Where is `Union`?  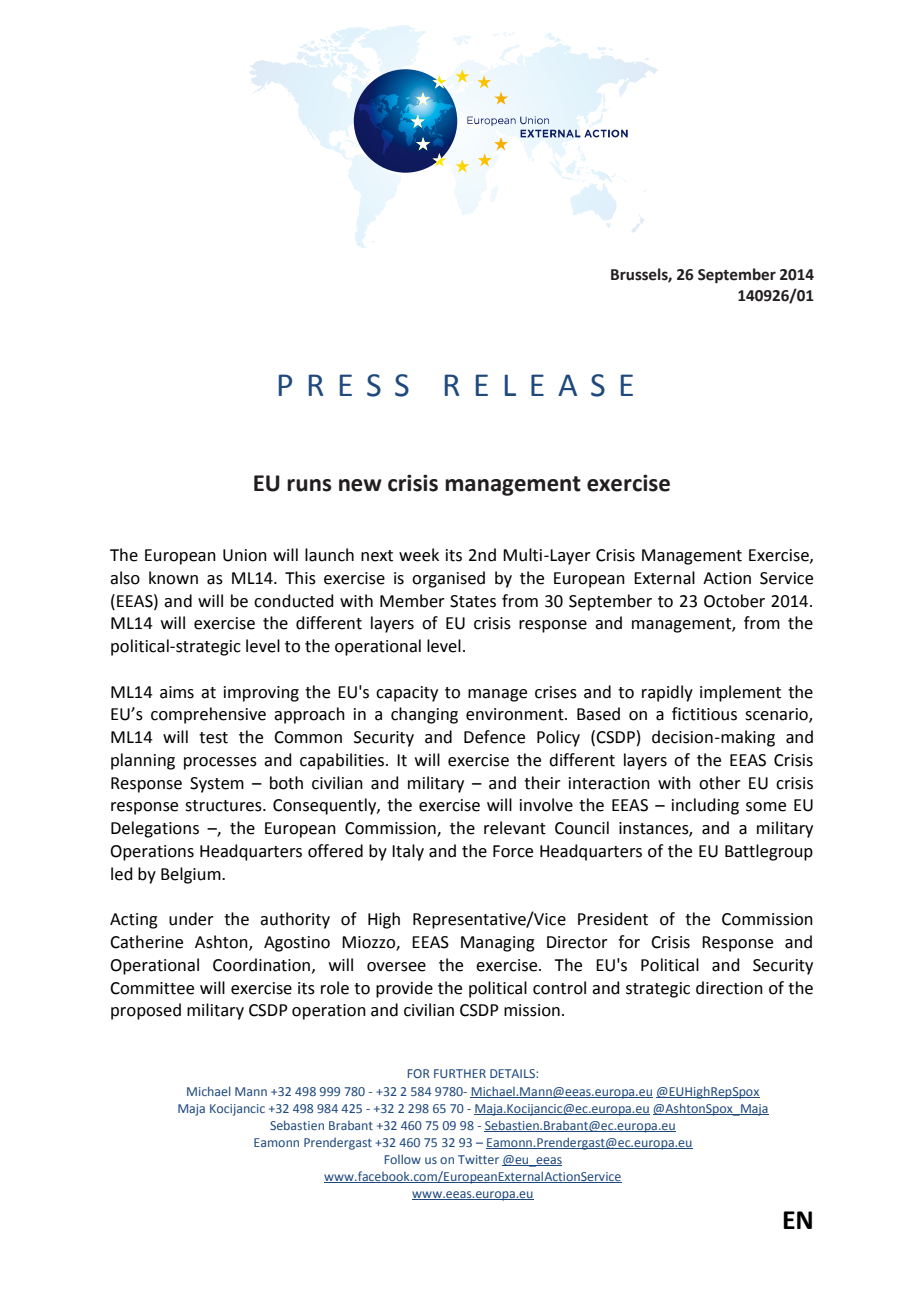
Union is located at coordinates (245, 555).
